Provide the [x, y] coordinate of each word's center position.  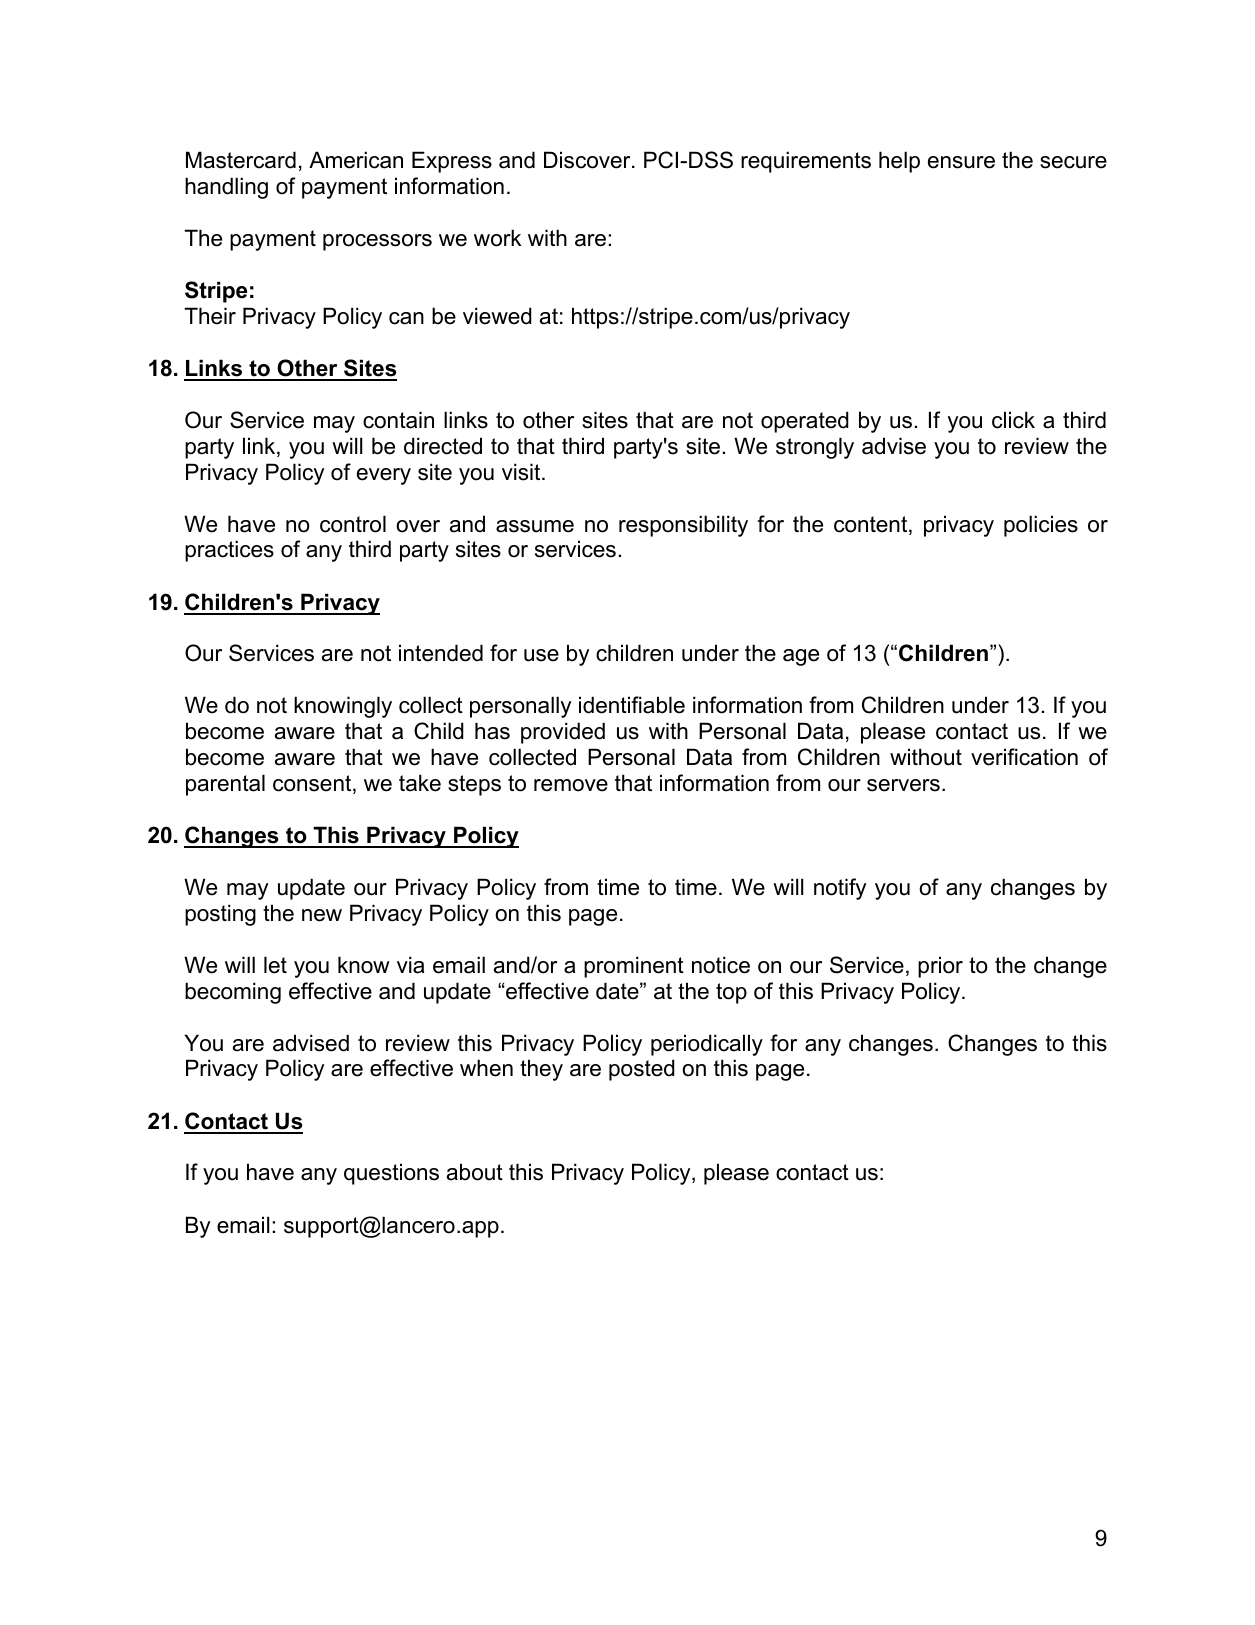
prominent [634, 967]
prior [940, 967]
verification [1024, 757]
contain [398, 420]
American [356, 160]
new [322, 915]
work [497, 238]
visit [522, 472]
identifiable [632, 705]
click [1013, 420]
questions [391, 1174]
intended [441, 653]
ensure [961, 162]
